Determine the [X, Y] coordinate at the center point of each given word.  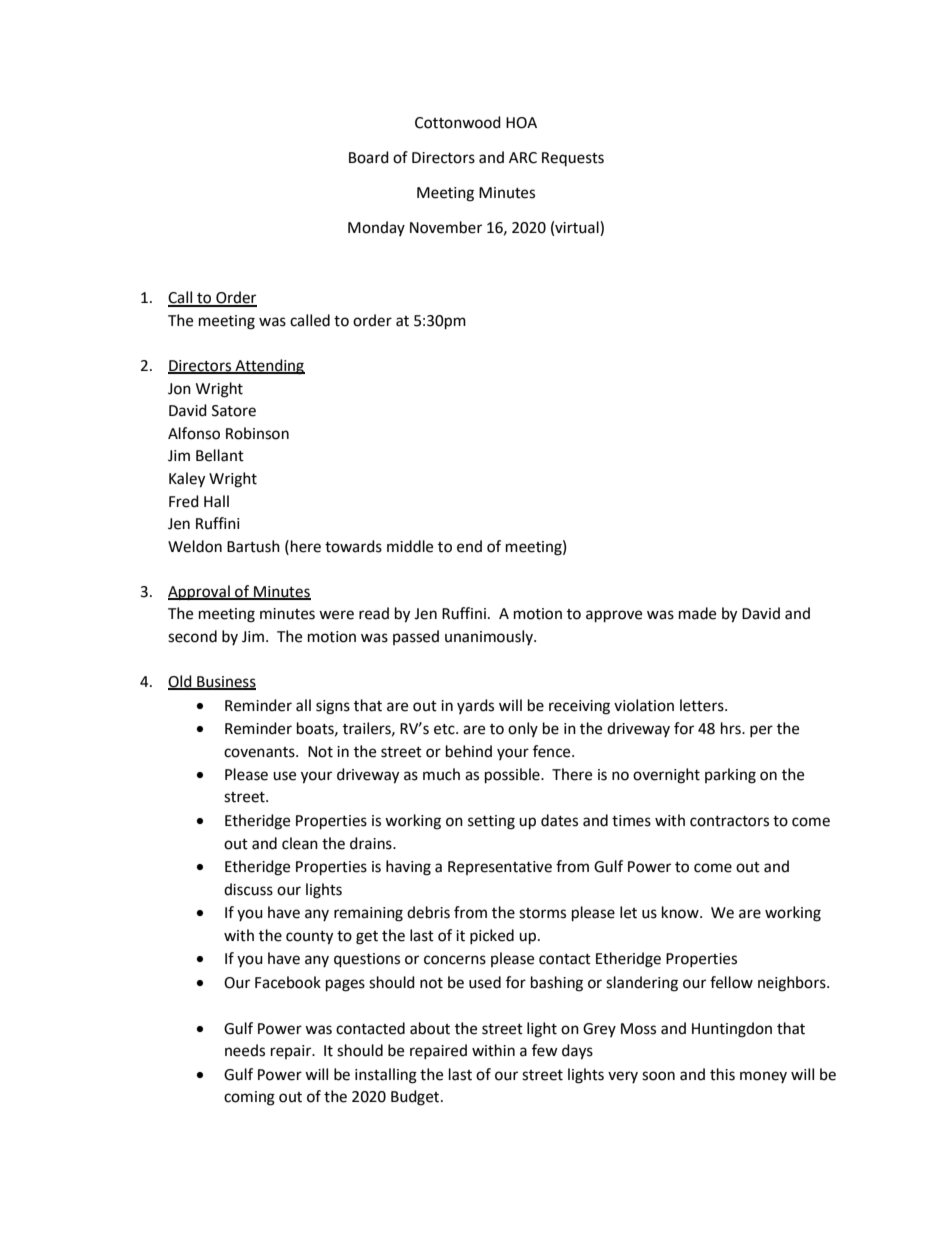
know [681, 912]
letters [703, 705]
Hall [216, 501]
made [697, 613]
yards [475, 706]
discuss [248, 889]
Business [225, 683]
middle [410, 546]
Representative [500, 868]
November [446, 227]
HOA [521, 123]
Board [369, 157]
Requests [573, 159]
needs [245, 1050]
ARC [523, 158]
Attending [269, 367]
